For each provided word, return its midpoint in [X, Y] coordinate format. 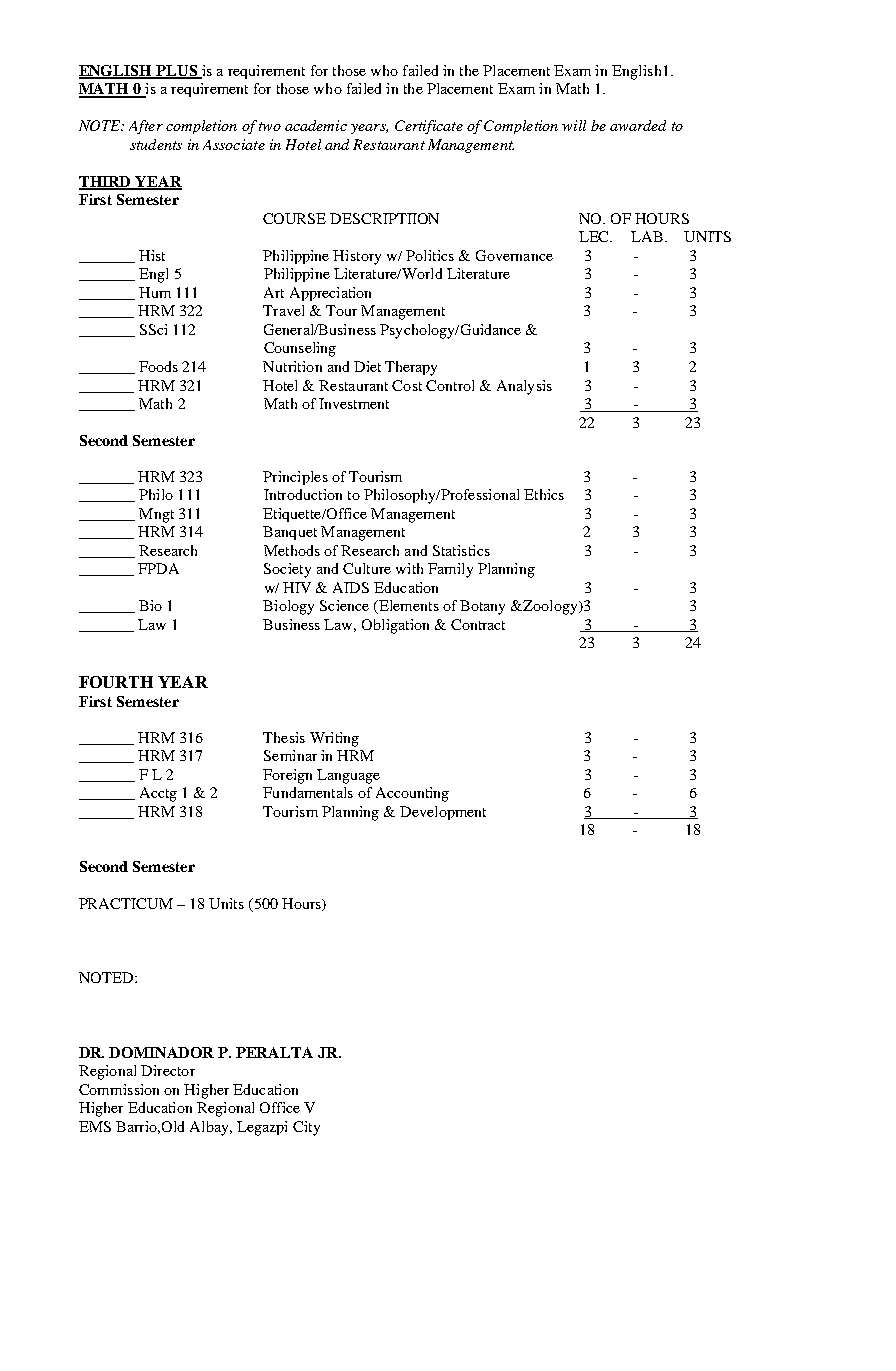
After [146, 127]
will [574, 125]
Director [168, 1070]
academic [316, 125]
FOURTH [116, 682]
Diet [367, 366]
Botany [482, 607]
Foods [158, 366]
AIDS [351, 587]
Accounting [412, 794]
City [306, 1128]
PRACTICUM [126, 903]
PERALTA [274, 1052]
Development [443, 813]
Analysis [524, 387]
